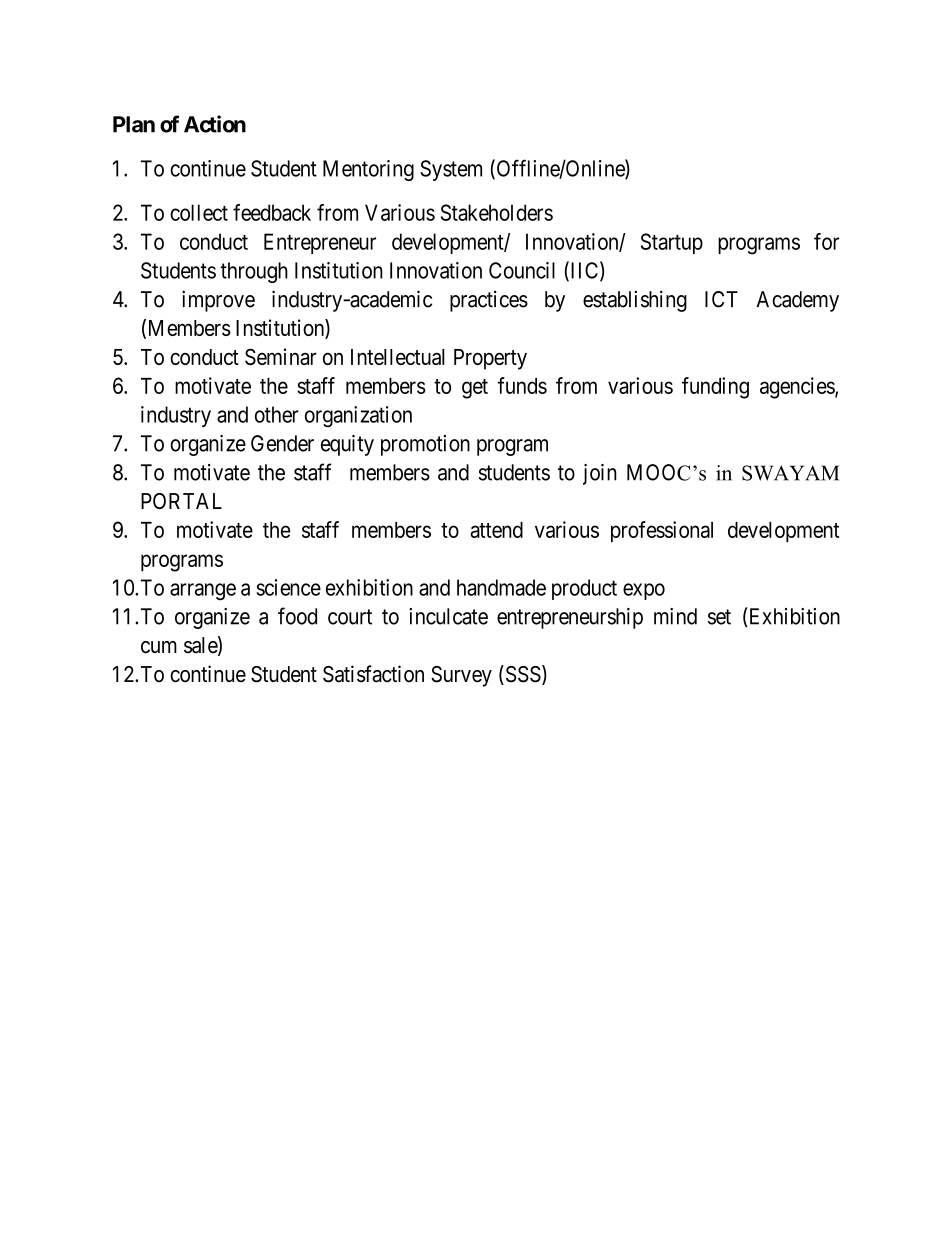 This screenshot has width=952, height=1233. Describe the element at coordinates (159, 647) in the screenshot. I see `cum` at that location.
